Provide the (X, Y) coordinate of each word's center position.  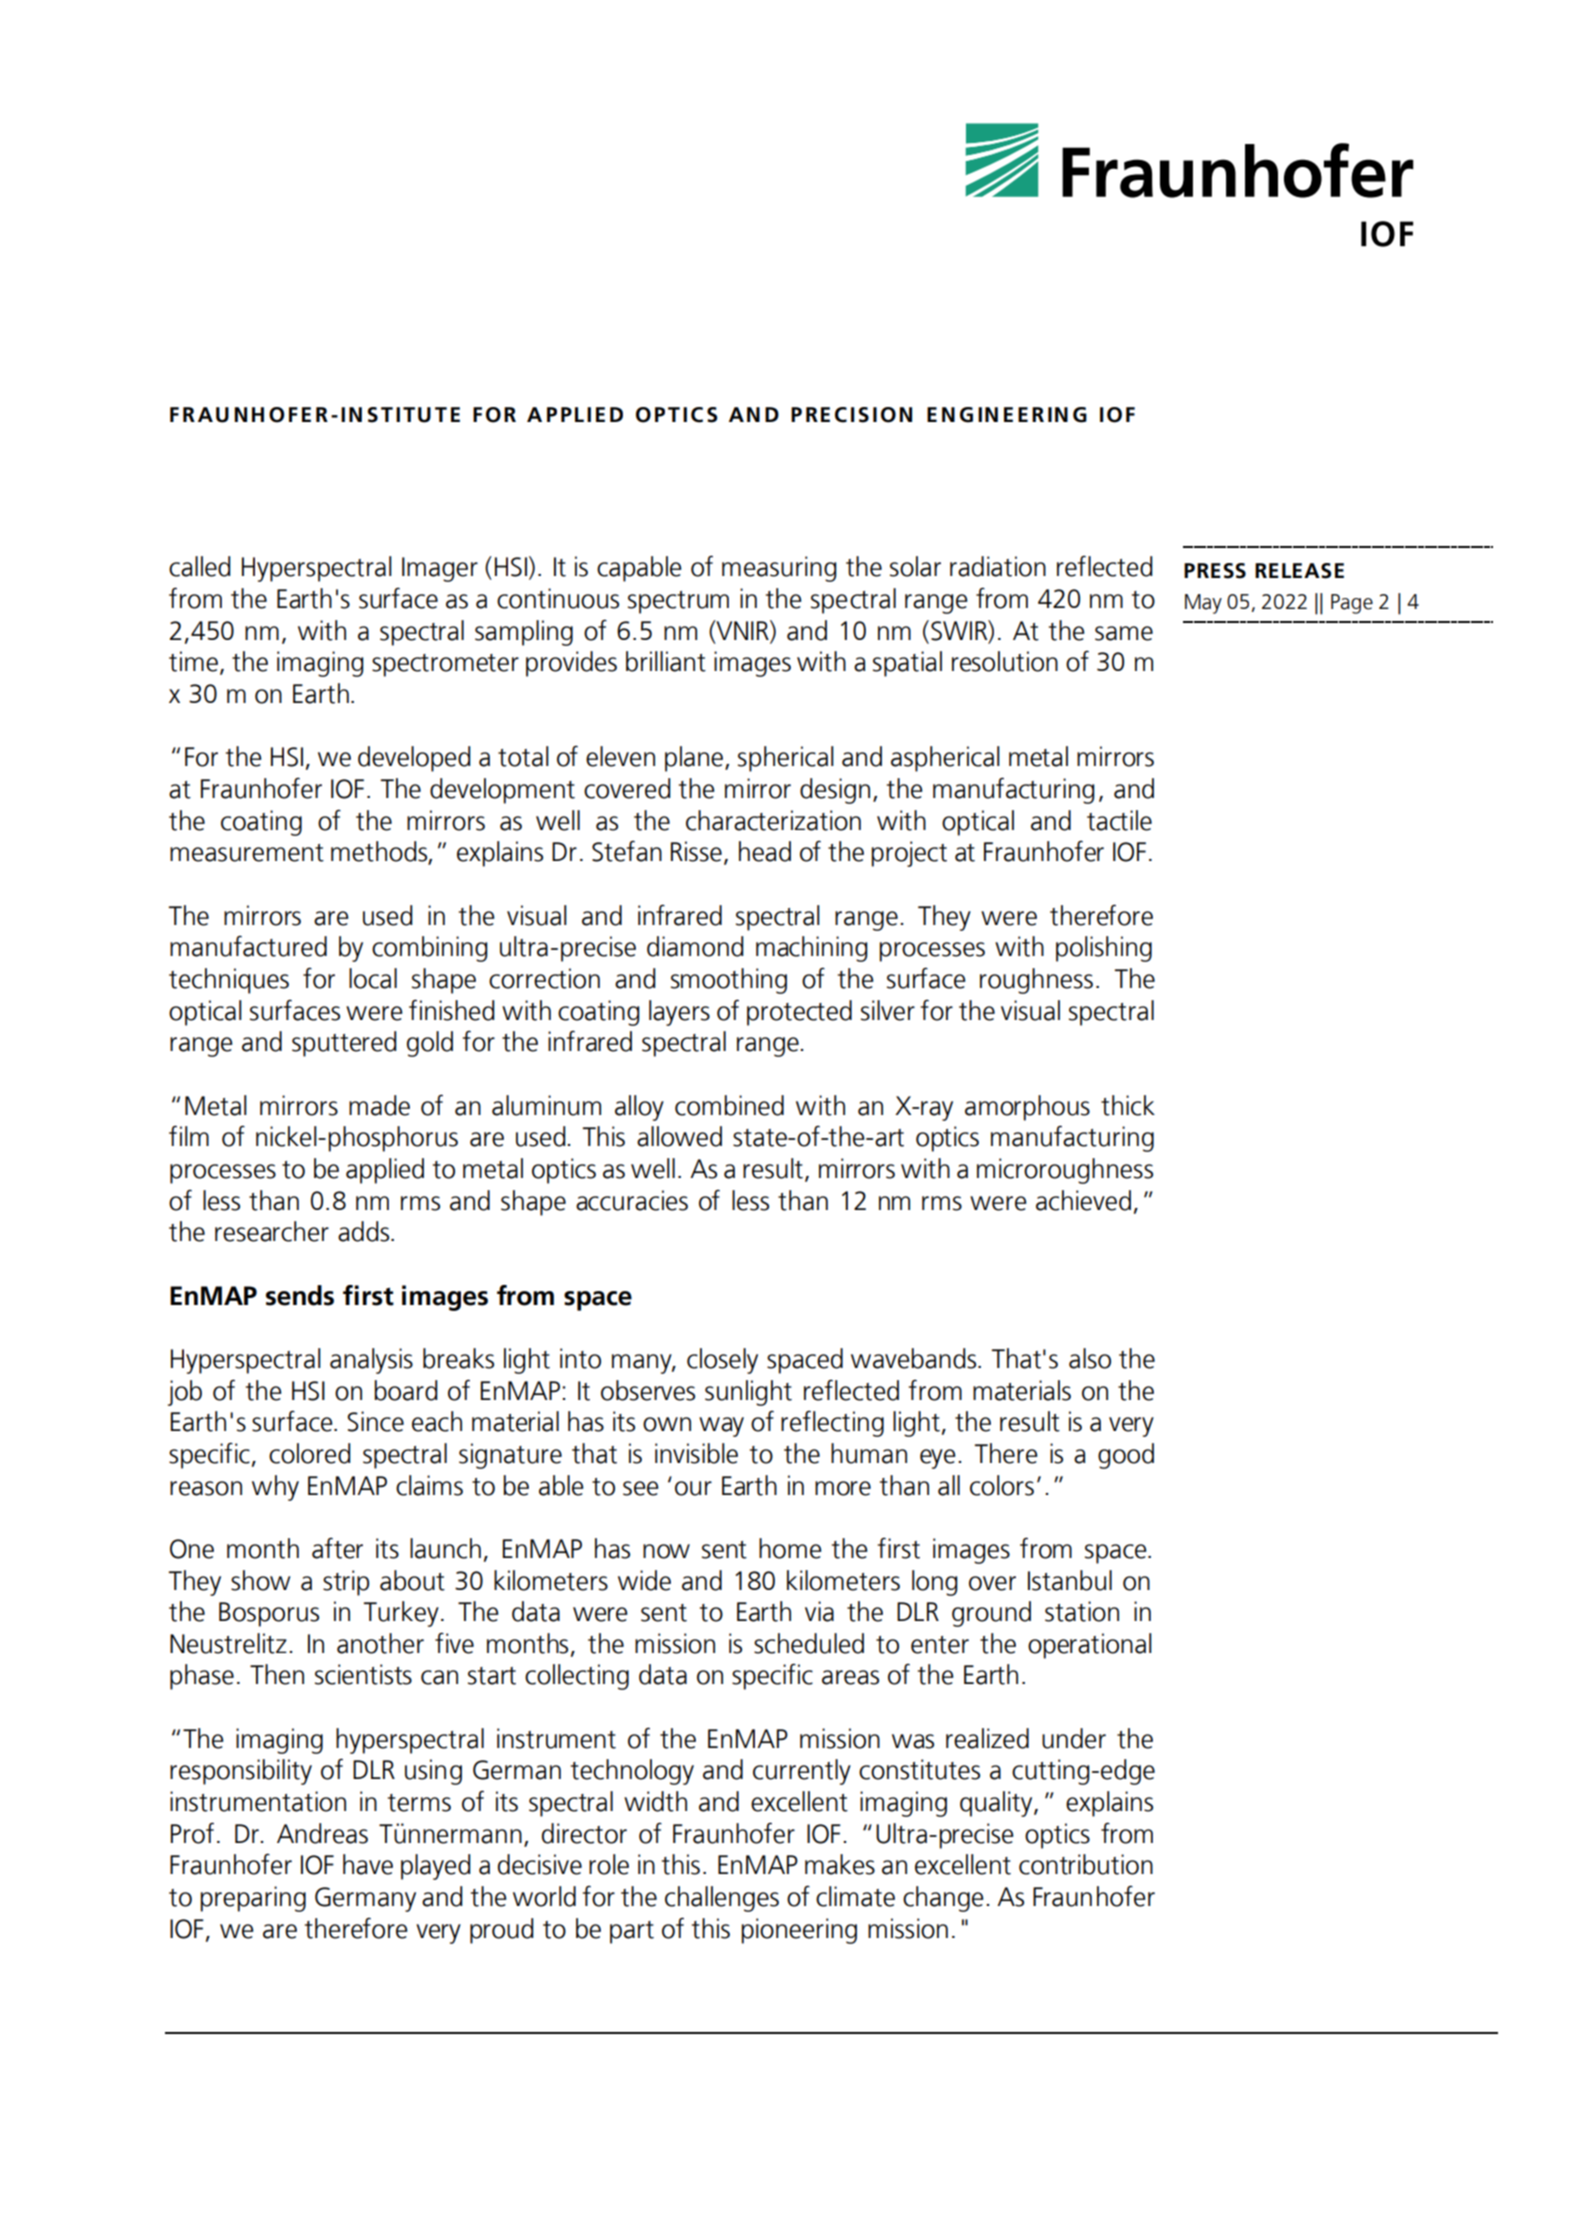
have (368, 1864)
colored (309, 1453)
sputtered (344, 1044)
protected (799, 1013)
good (1126, 1456)
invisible (696, 1453)
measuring (779, 569)
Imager (440, 569)
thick (1128, 1105)
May (1203, 604)
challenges (722, 1899)
